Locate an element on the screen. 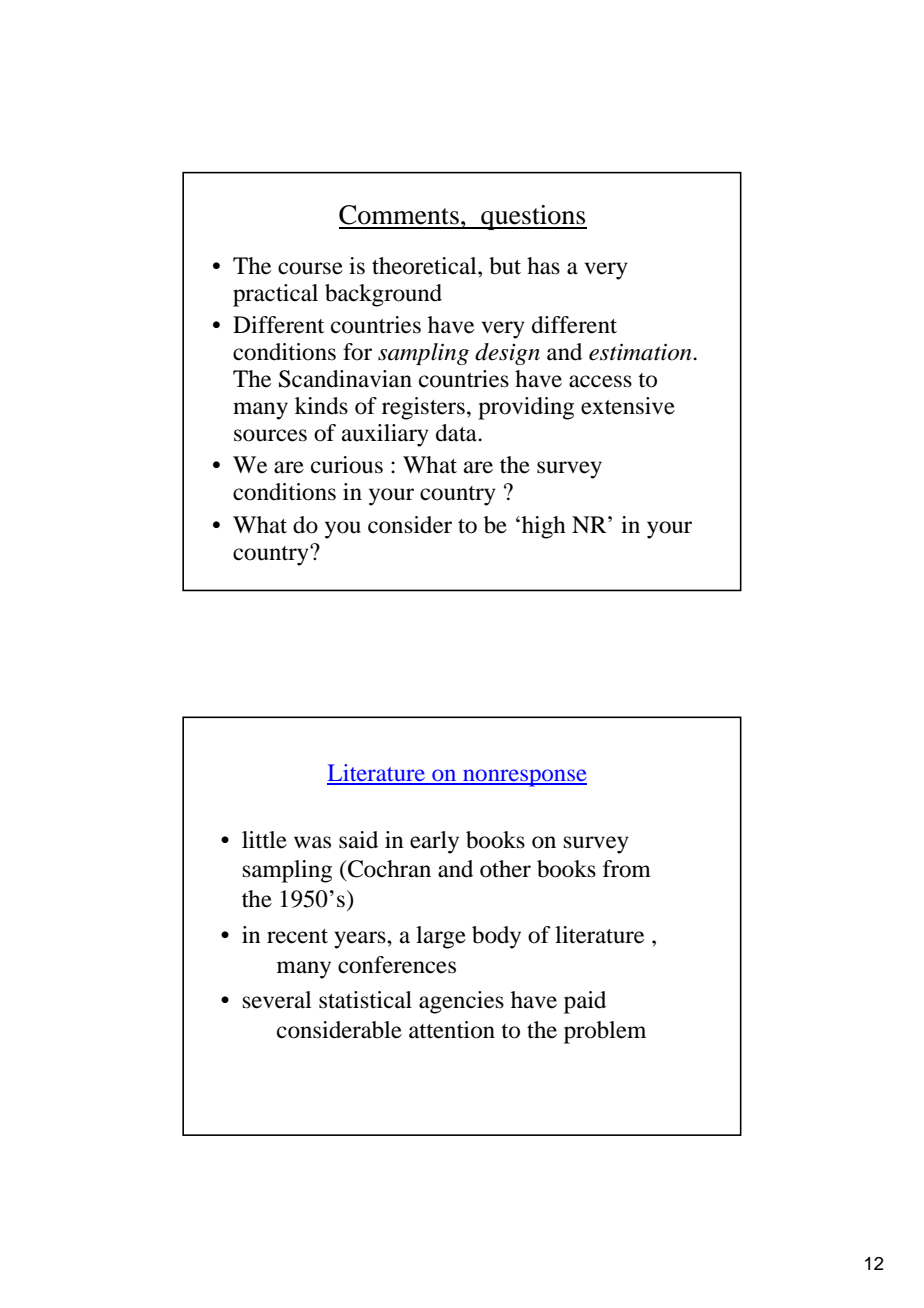  paid is located at coordinates (585, 1002).
